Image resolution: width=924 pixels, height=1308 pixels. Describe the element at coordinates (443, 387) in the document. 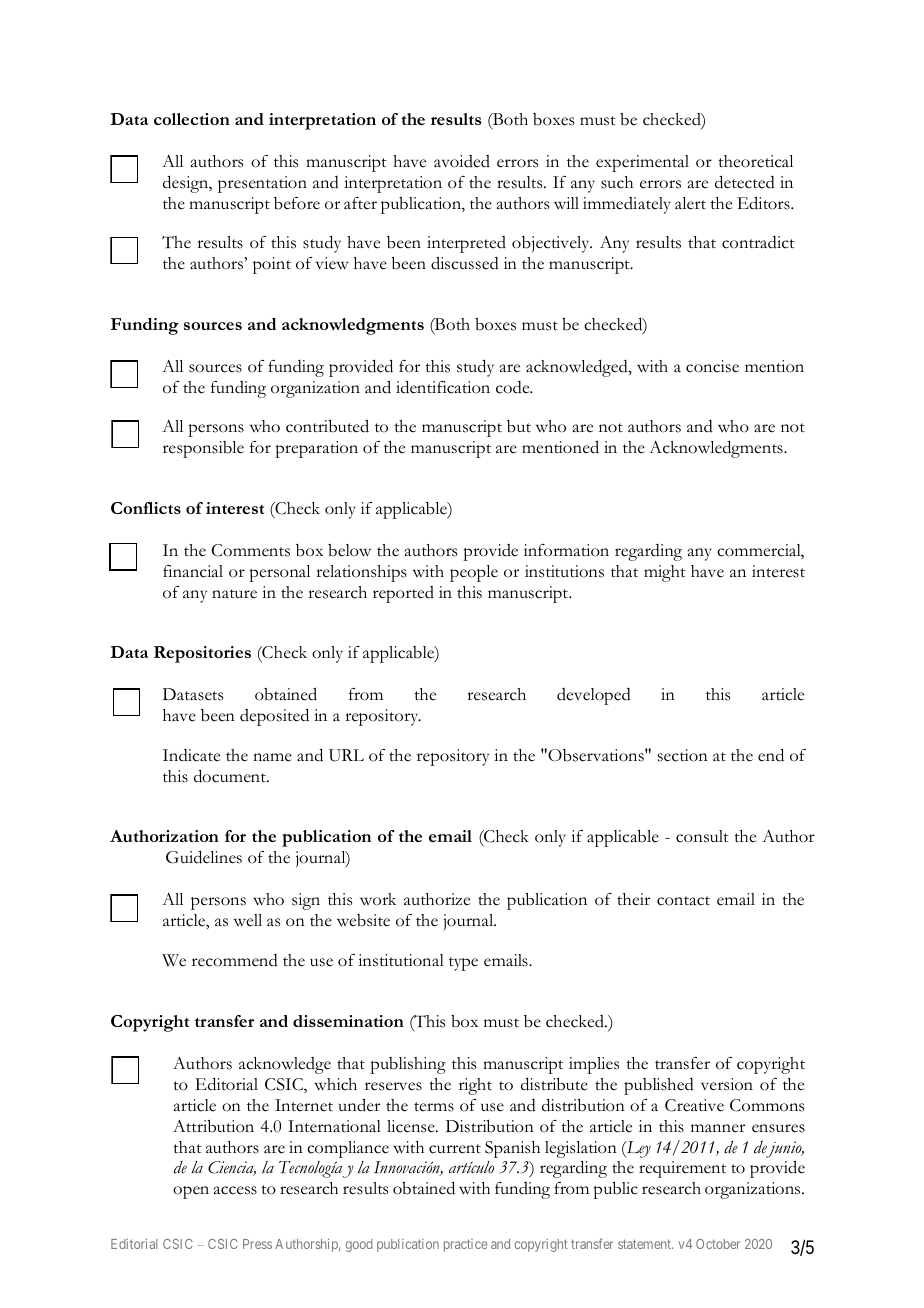

I see `identification` at that location.
